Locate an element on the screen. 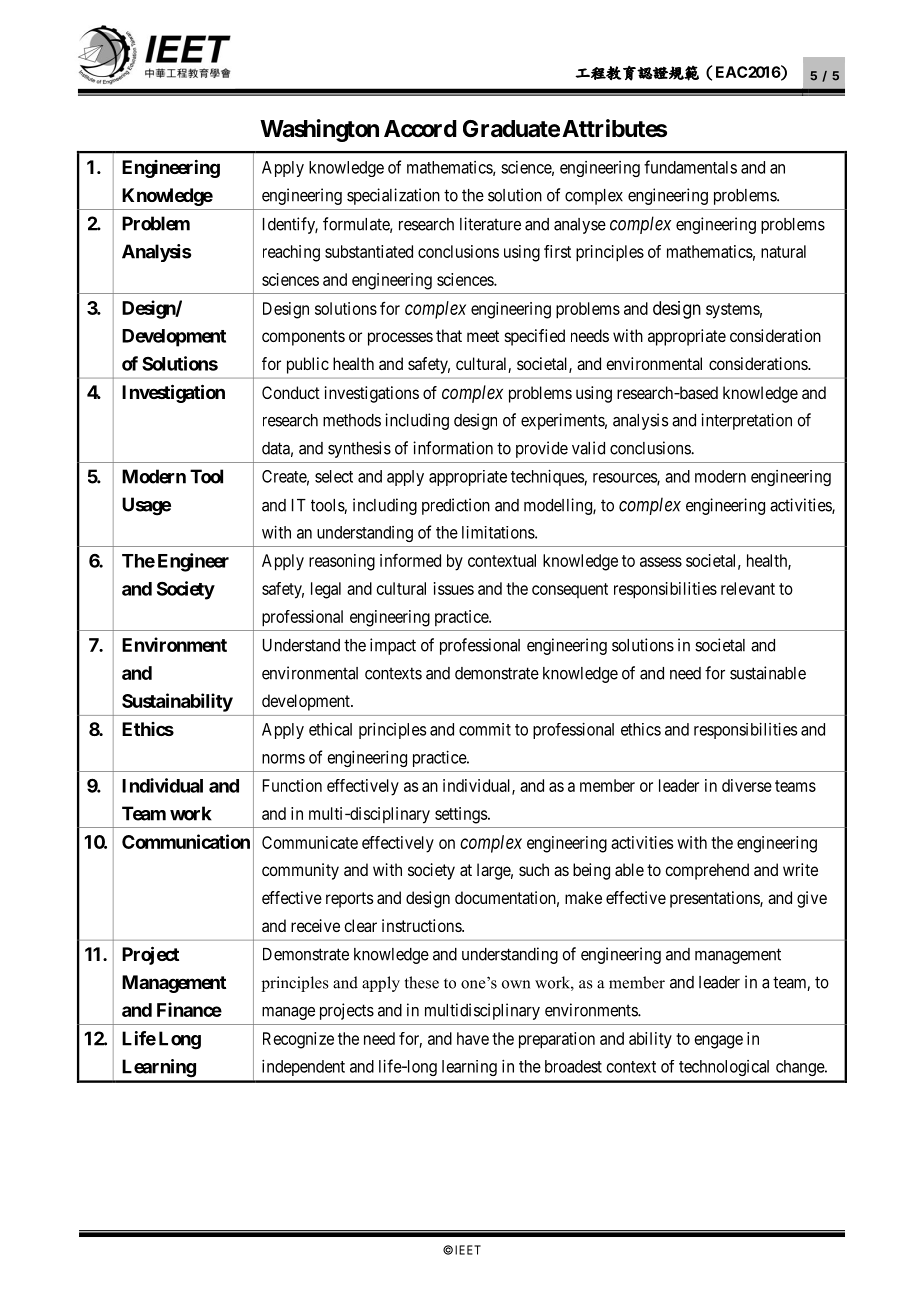 The height and width of the screenshot is (1308, 924). legal is located at coordinates (326, 590).
